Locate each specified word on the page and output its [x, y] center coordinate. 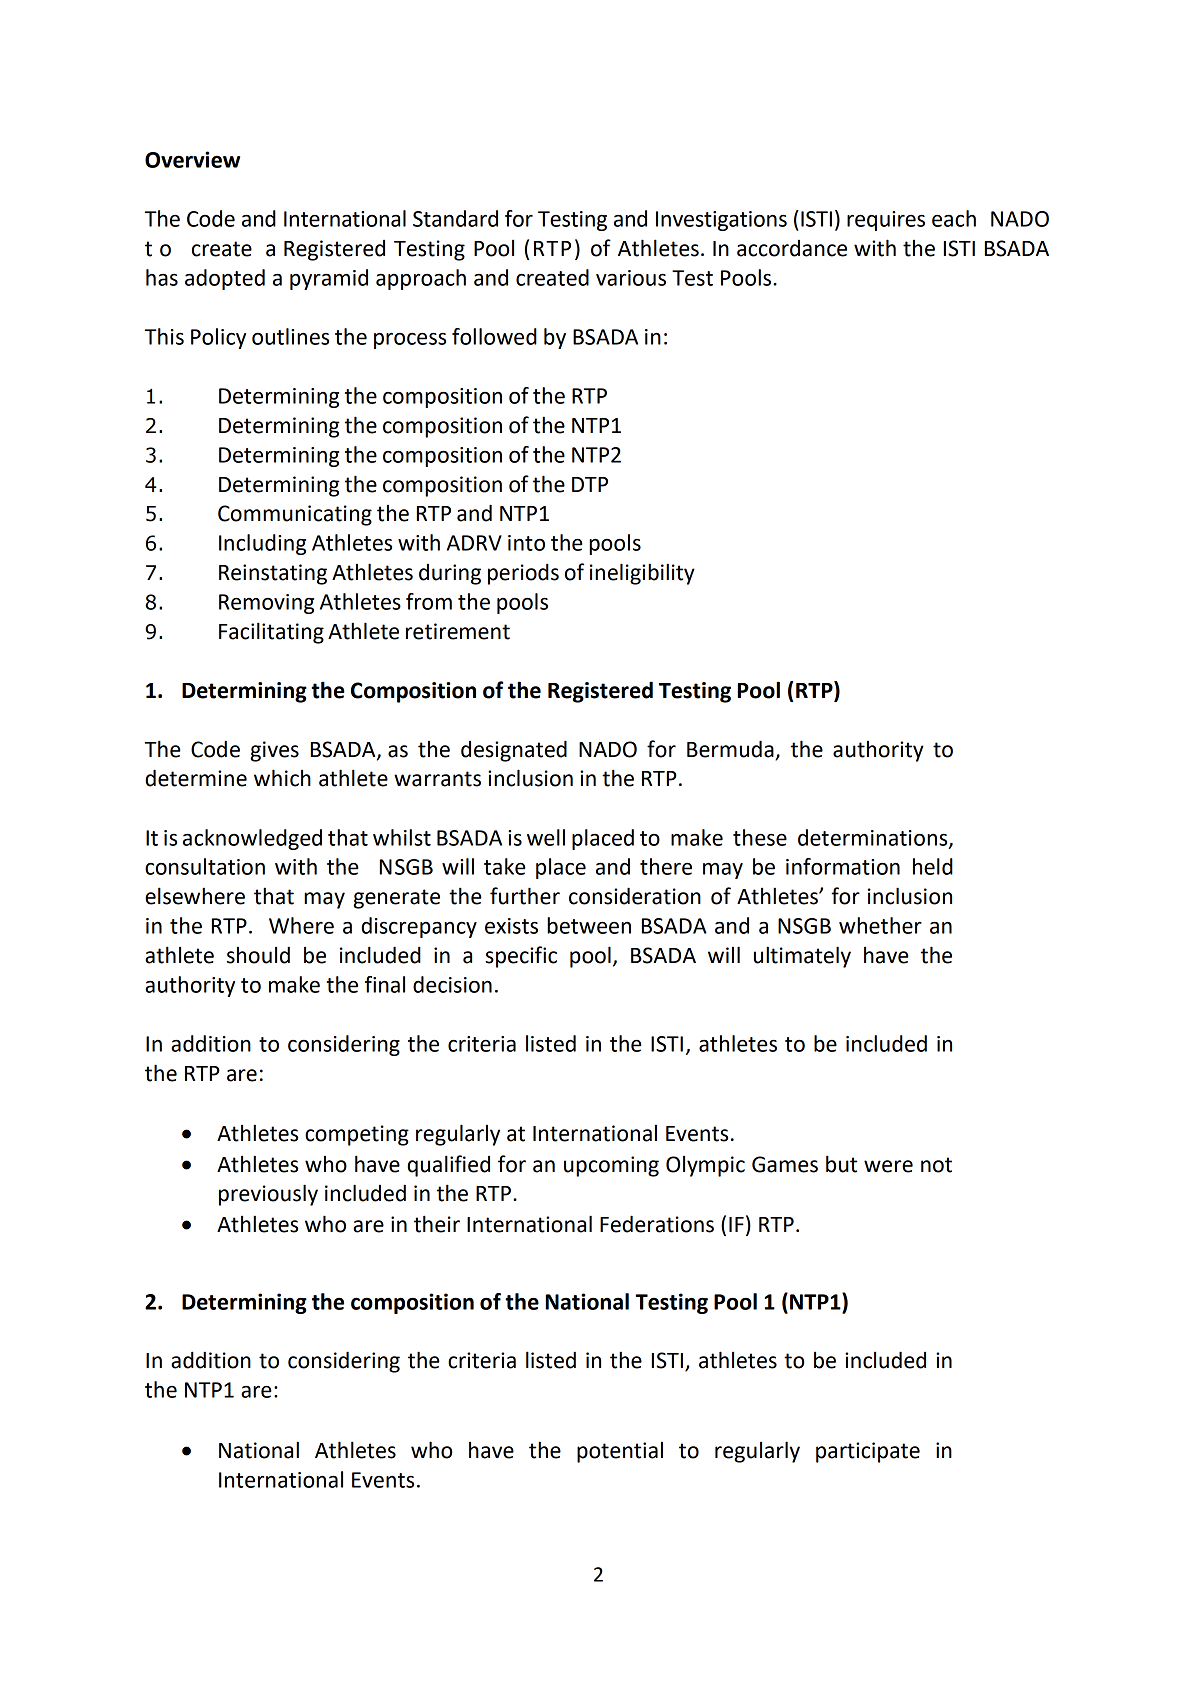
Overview [192, 159]
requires [886, 221]
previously [268, 1195]
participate [868, 1452]
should [258, 955]
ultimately [802, 957]
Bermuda [730, 749]
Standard [455, 218]
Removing [266, 604]
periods [523, 574]
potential [620, 1452]
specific [521, 957]
